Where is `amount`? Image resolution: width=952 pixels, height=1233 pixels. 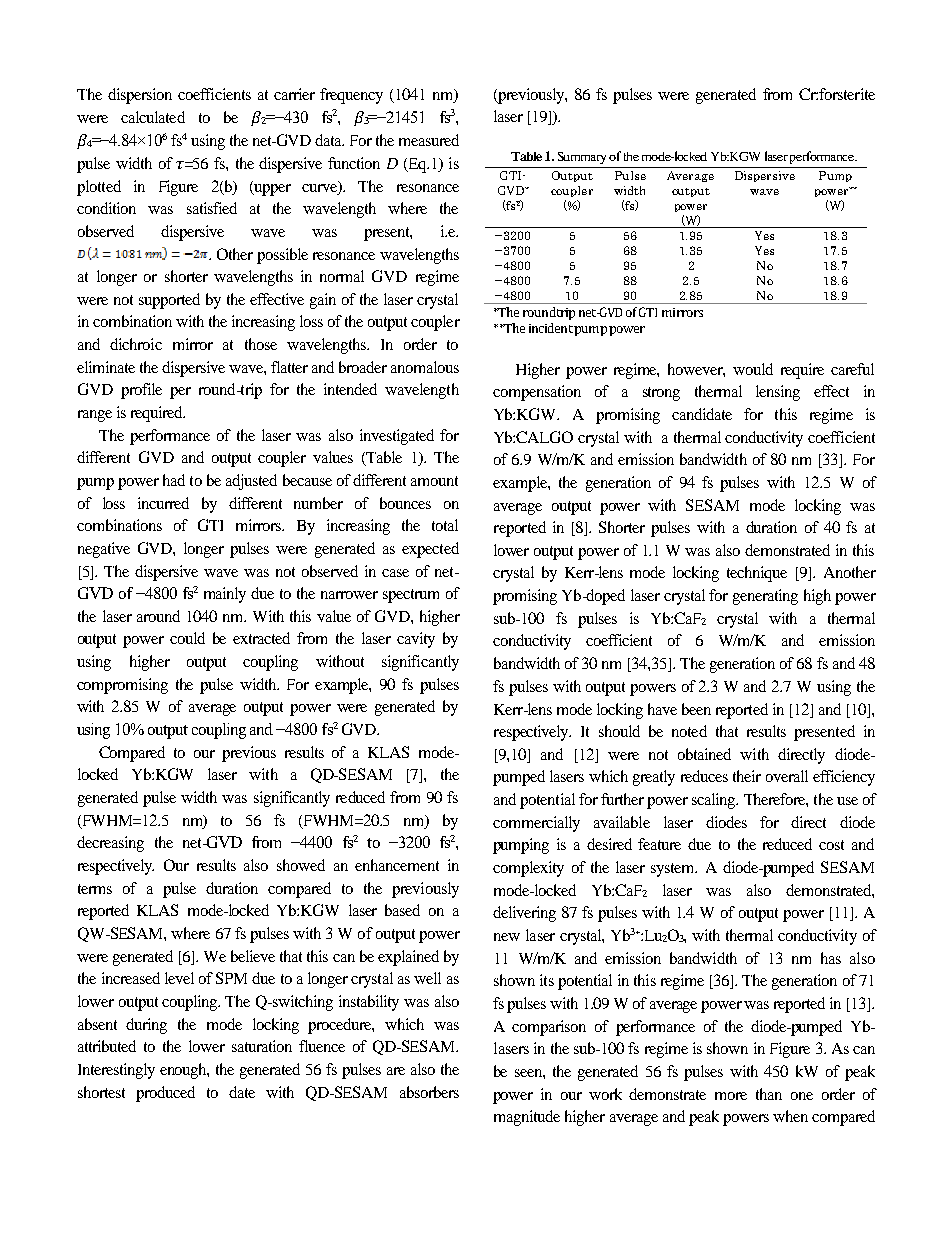 amount is located at coordinates (434, 481).
